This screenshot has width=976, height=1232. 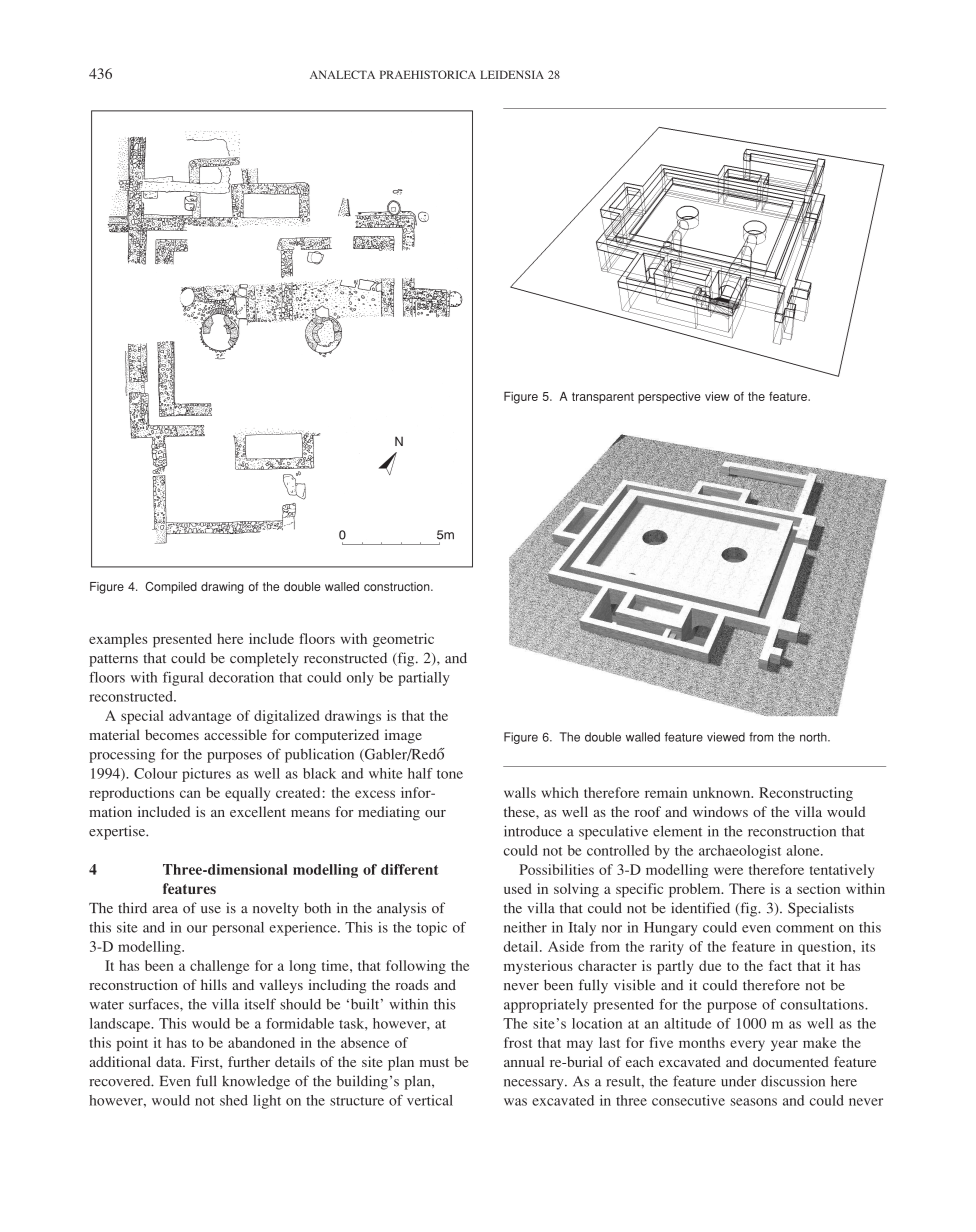 What do you see at coordinates (738, 1081) in the screenshot?
I see `under` at bounding box center [738, 1081].
